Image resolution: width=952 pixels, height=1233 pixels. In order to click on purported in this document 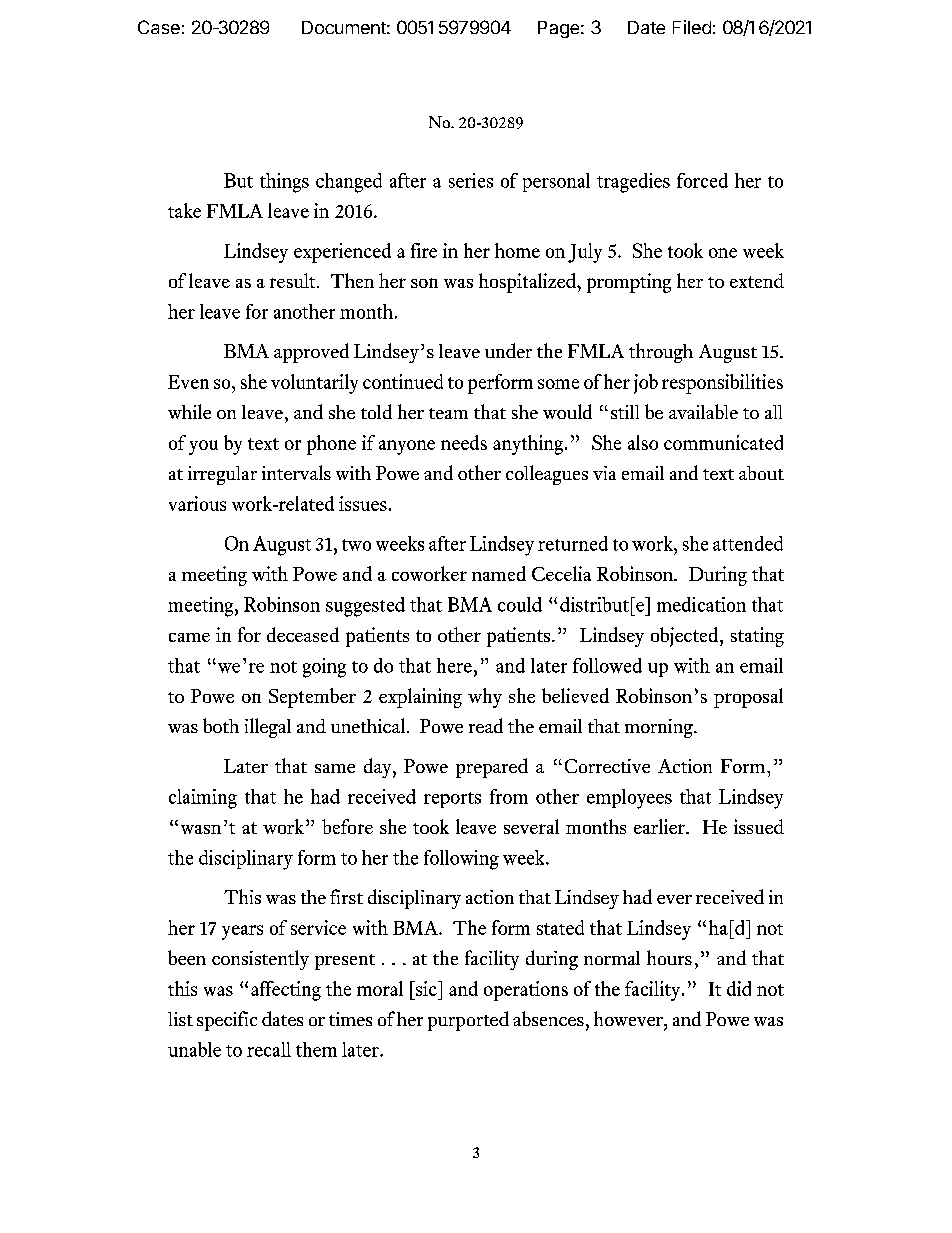, I will do `click(468, 1021)`.
